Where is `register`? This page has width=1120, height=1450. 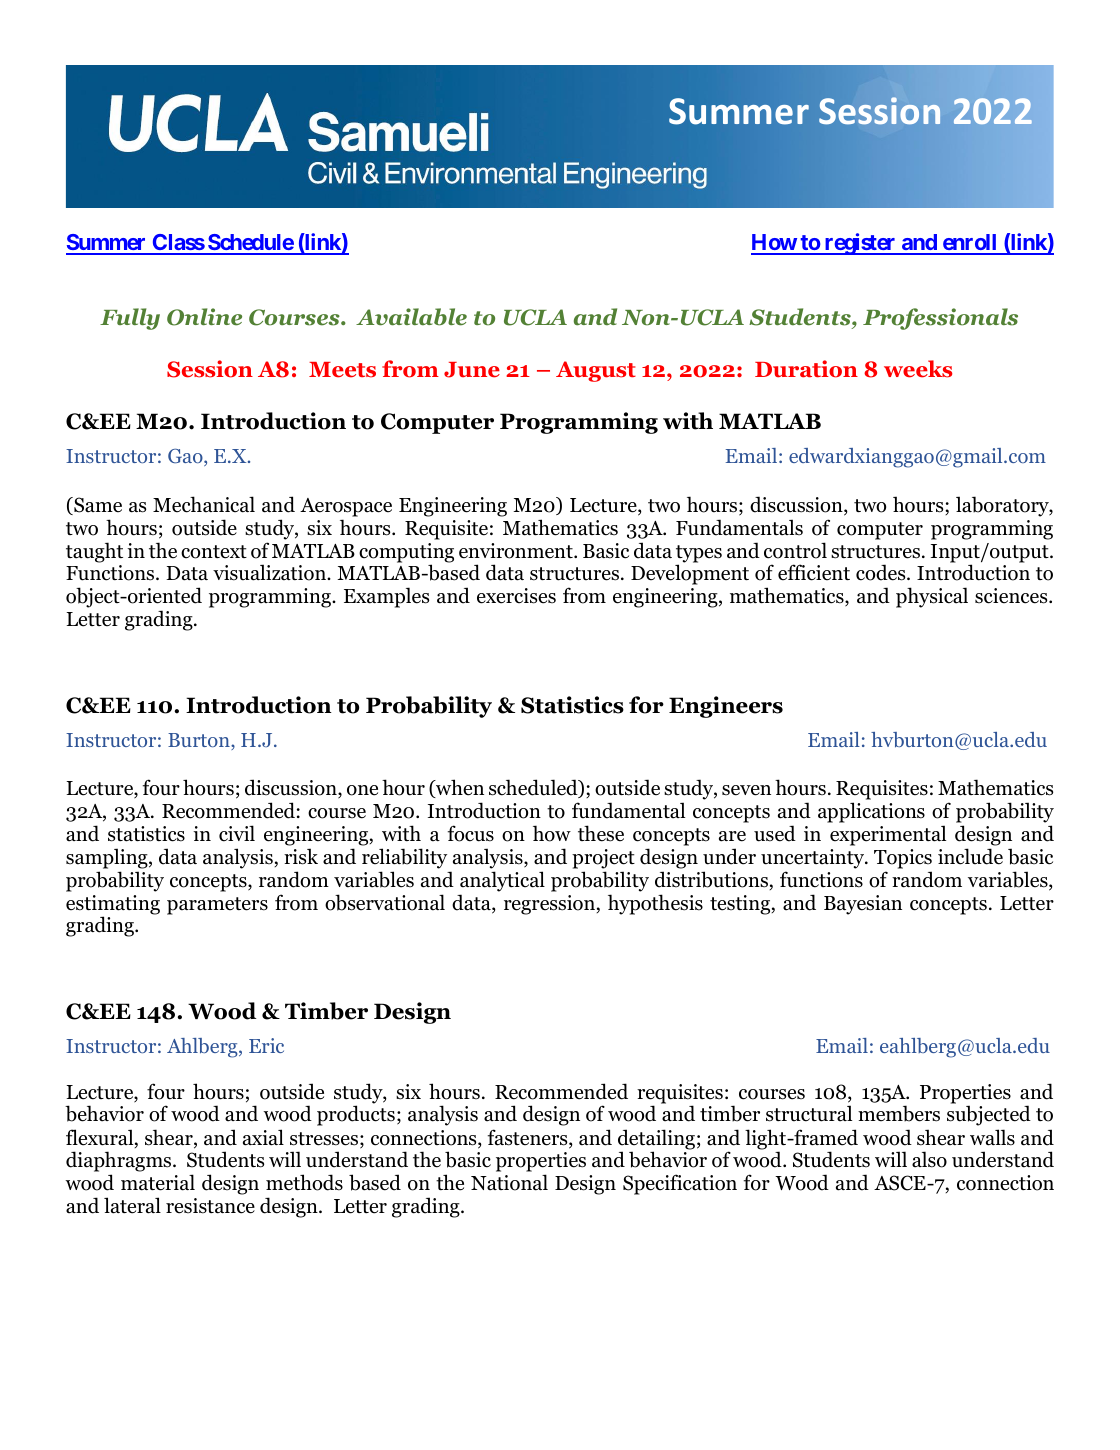
register is located at coordinates (860, 244).
